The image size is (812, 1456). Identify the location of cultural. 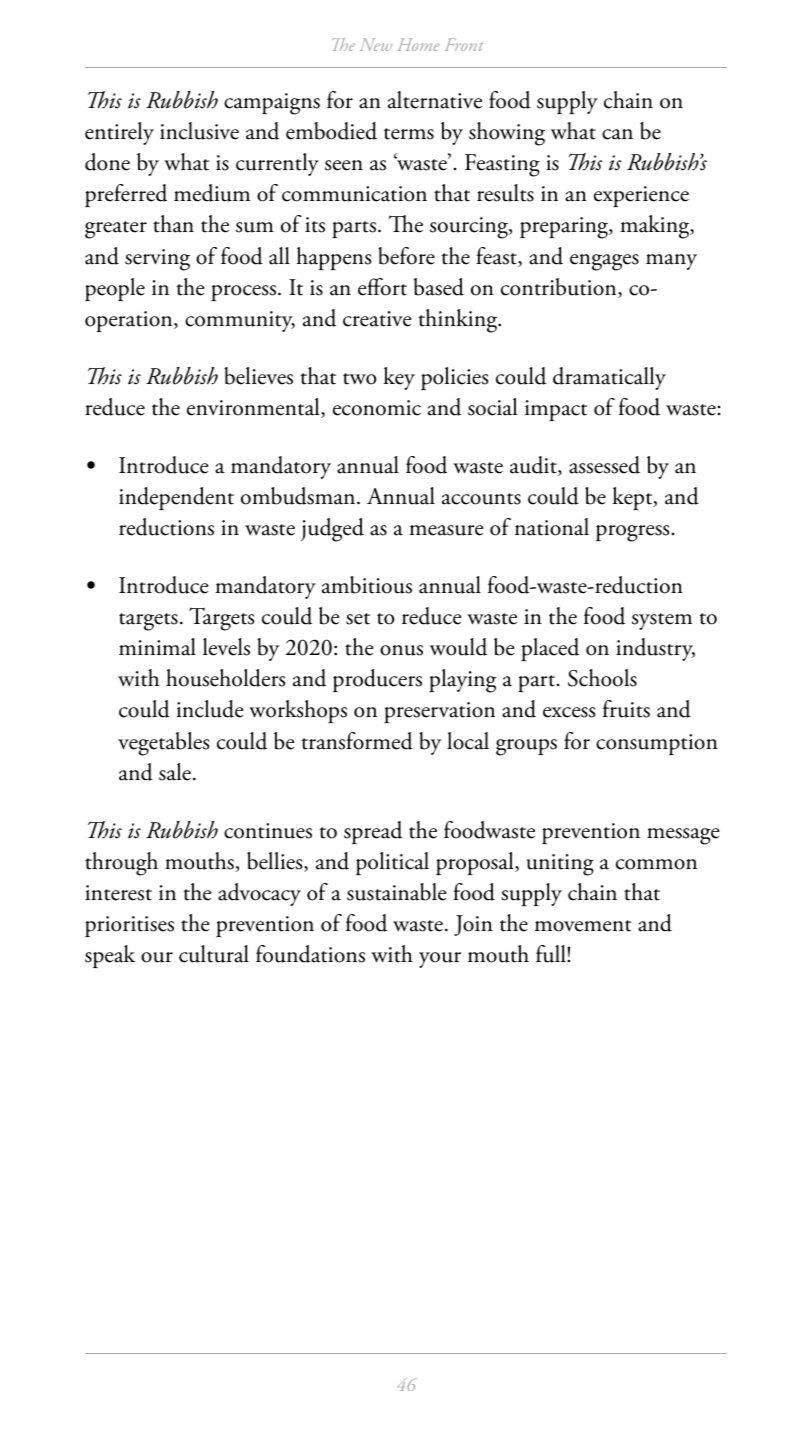
(214, 954).
